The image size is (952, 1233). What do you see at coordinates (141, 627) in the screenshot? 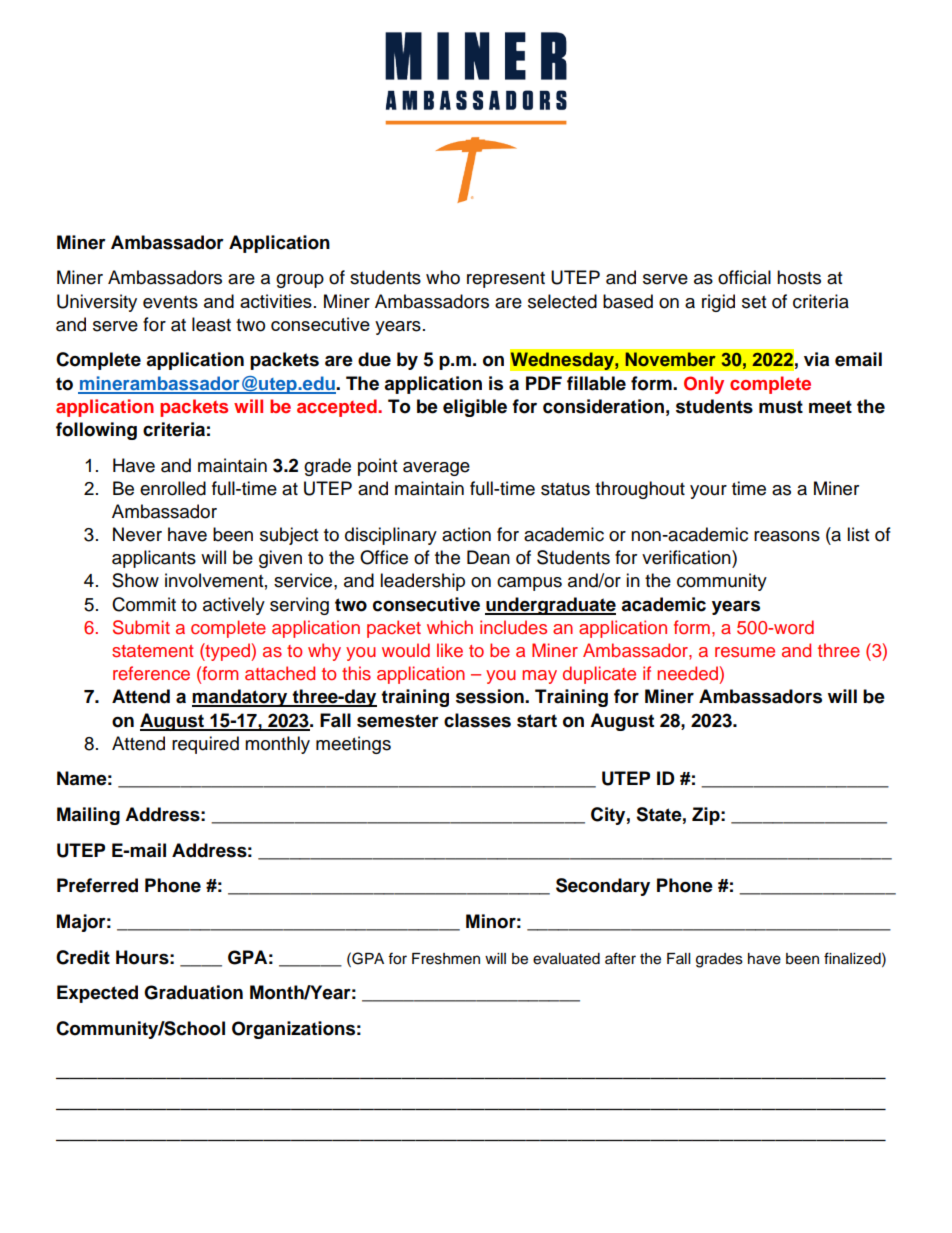
I see `Submit` at bounding box center [141, 627].
